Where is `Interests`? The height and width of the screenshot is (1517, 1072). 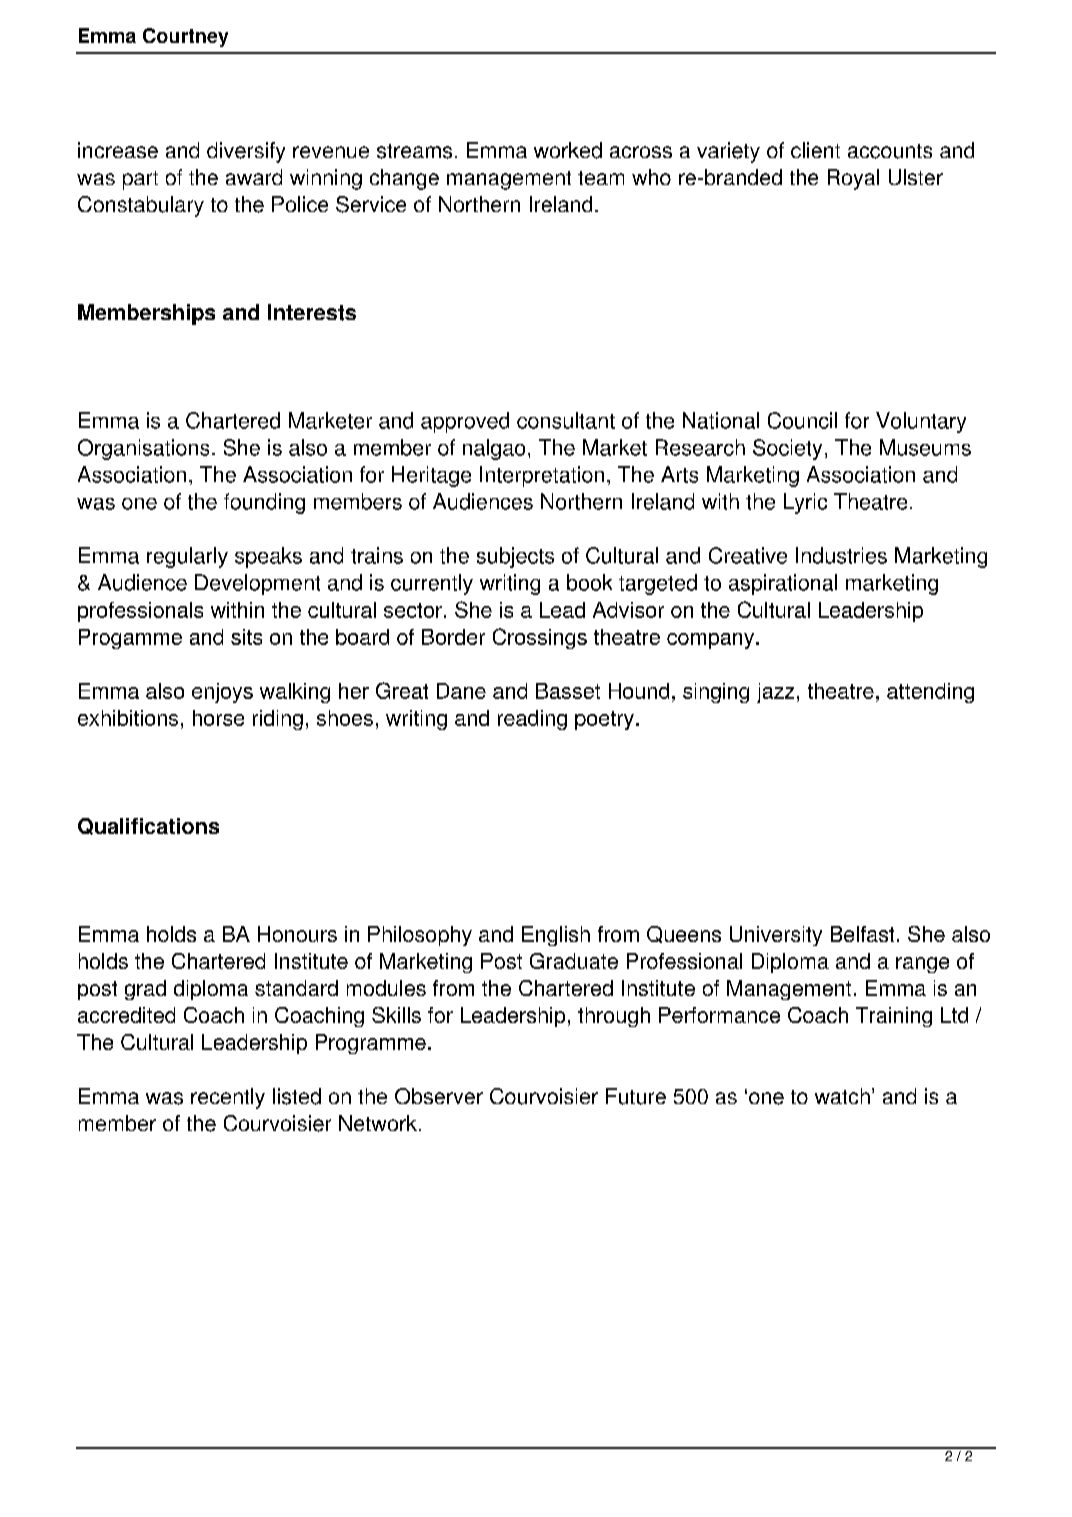 Interests is located at coordinates (312, 312).
